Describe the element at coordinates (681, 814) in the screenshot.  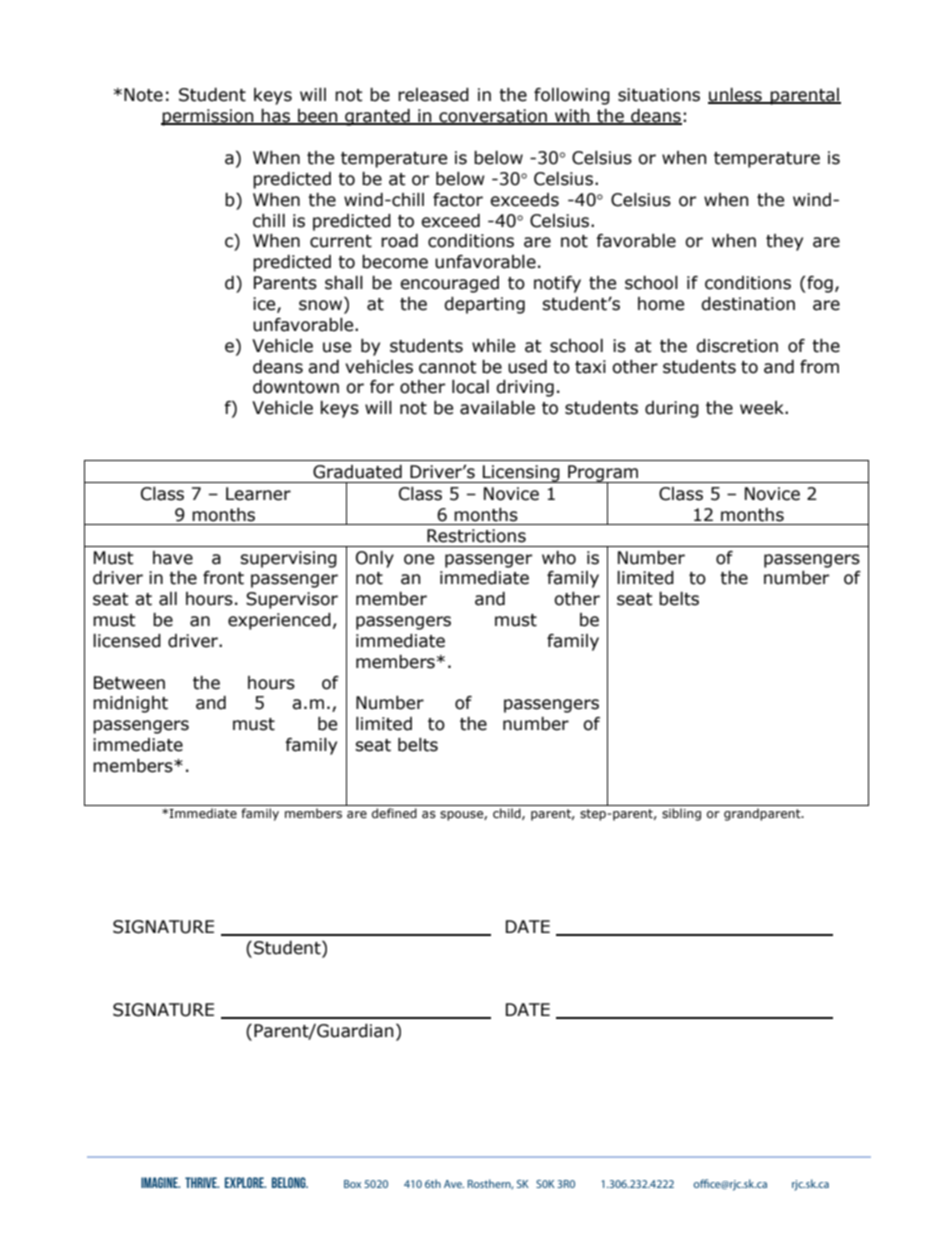
I see `sibling` at that location.
